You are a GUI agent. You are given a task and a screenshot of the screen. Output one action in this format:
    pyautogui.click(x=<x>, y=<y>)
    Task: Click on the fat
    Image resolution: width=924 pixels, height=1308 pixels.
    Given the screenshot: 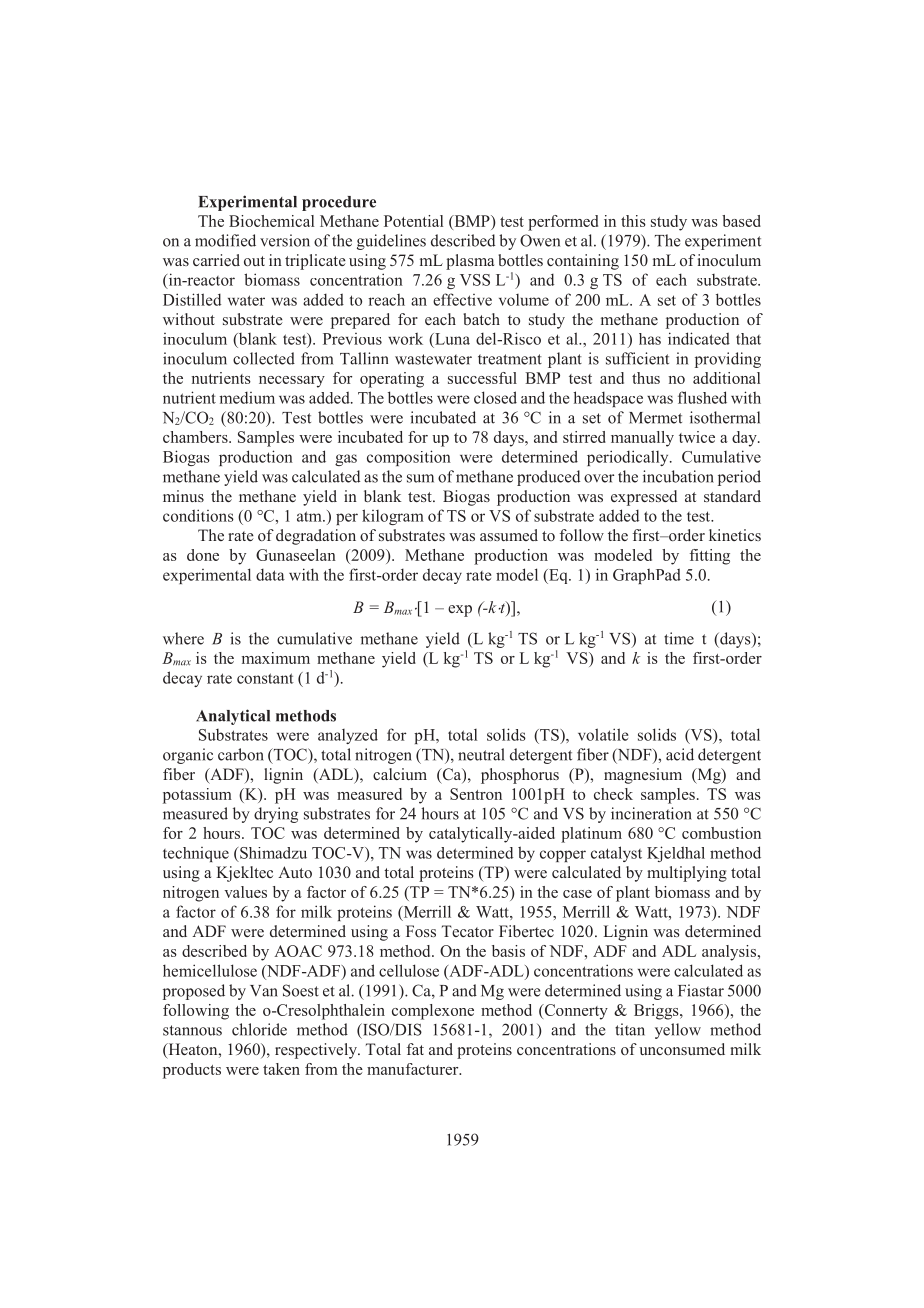 What is the action you would take?
    pyautogui.click(x=415, y=1049)
